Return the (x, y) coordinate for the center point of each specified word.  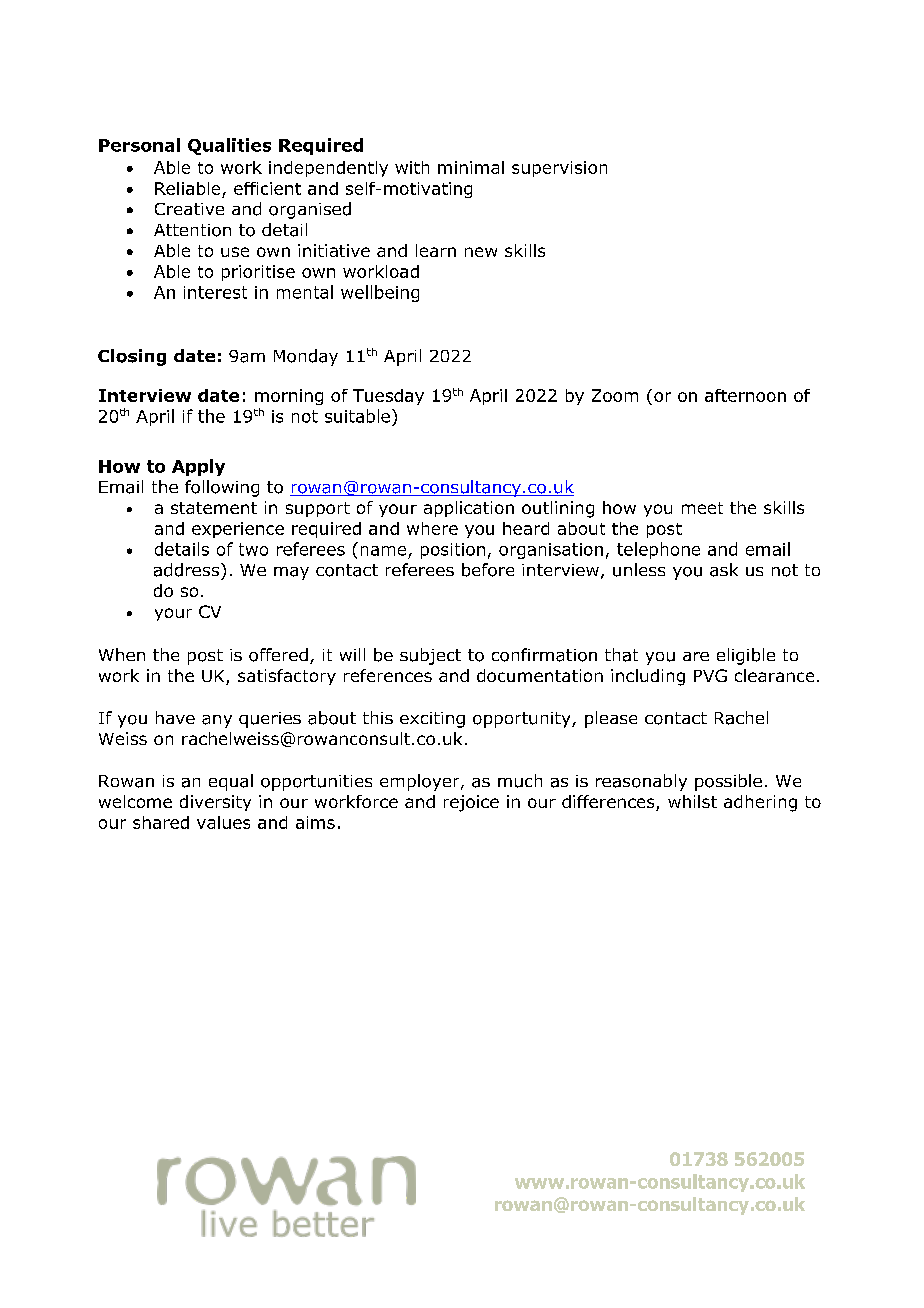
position (453, 551)
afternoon (745, 395)
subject (430, 656)
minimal (471, 167)
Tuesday (388, 397)
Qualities (229, 146)
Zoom (615, 395)
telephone (658, 550)
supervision (559, 169)
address (186, 570)
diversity (215, 803)
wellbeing (380, 293)
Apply (198, 467)
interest (215, 292)
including (648, 677)
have (175, 717)
